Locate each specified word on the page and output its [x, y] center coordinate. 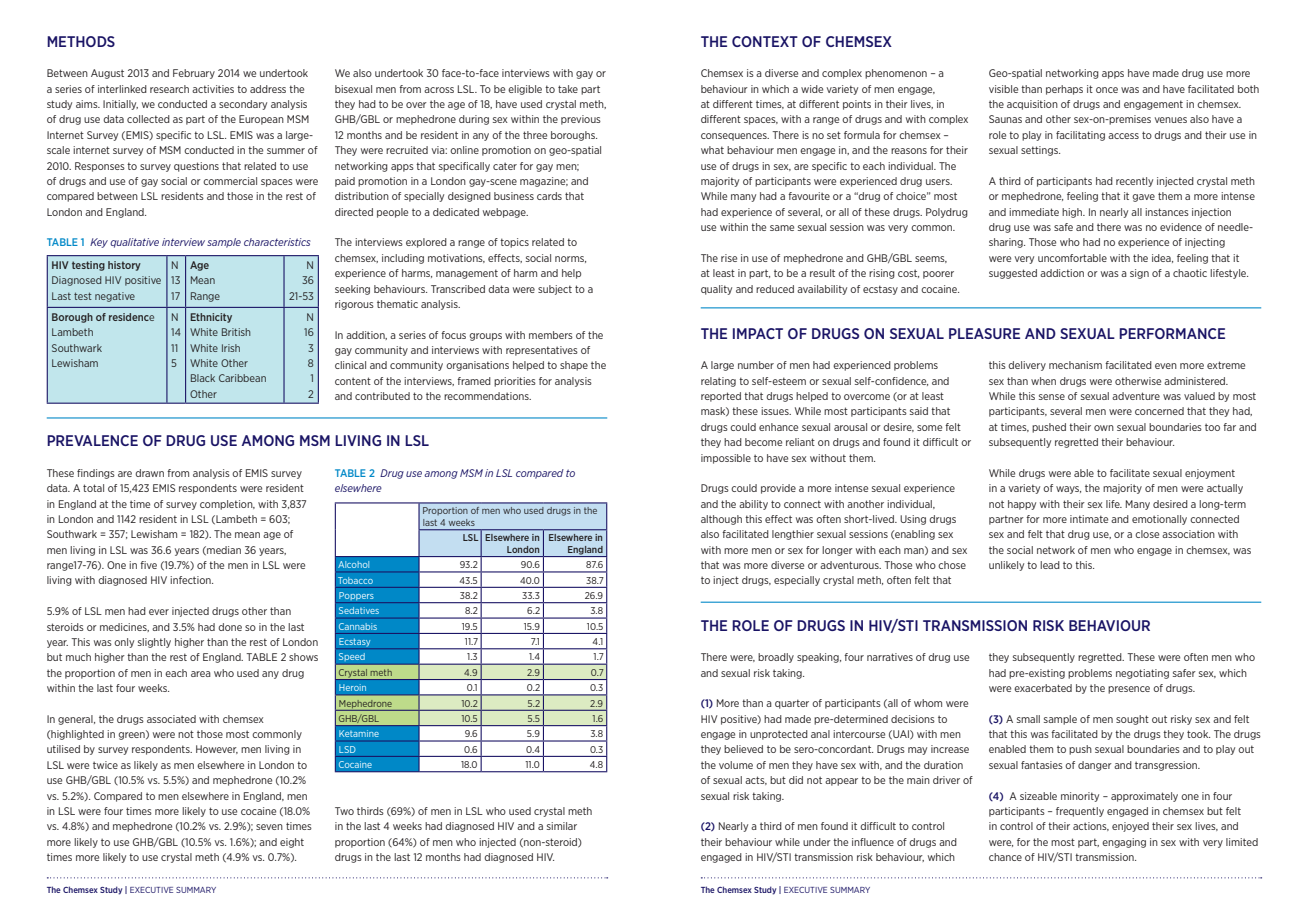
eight [292, 843]
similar [562, 826]
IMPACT [758, 333]
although [721, 520]
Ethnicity [211, 318]
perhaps [1064, 90]
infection [191, 580]
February [194, 74]
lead [1050, 565]
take [568, 89]
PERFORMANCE [1172, 333]
